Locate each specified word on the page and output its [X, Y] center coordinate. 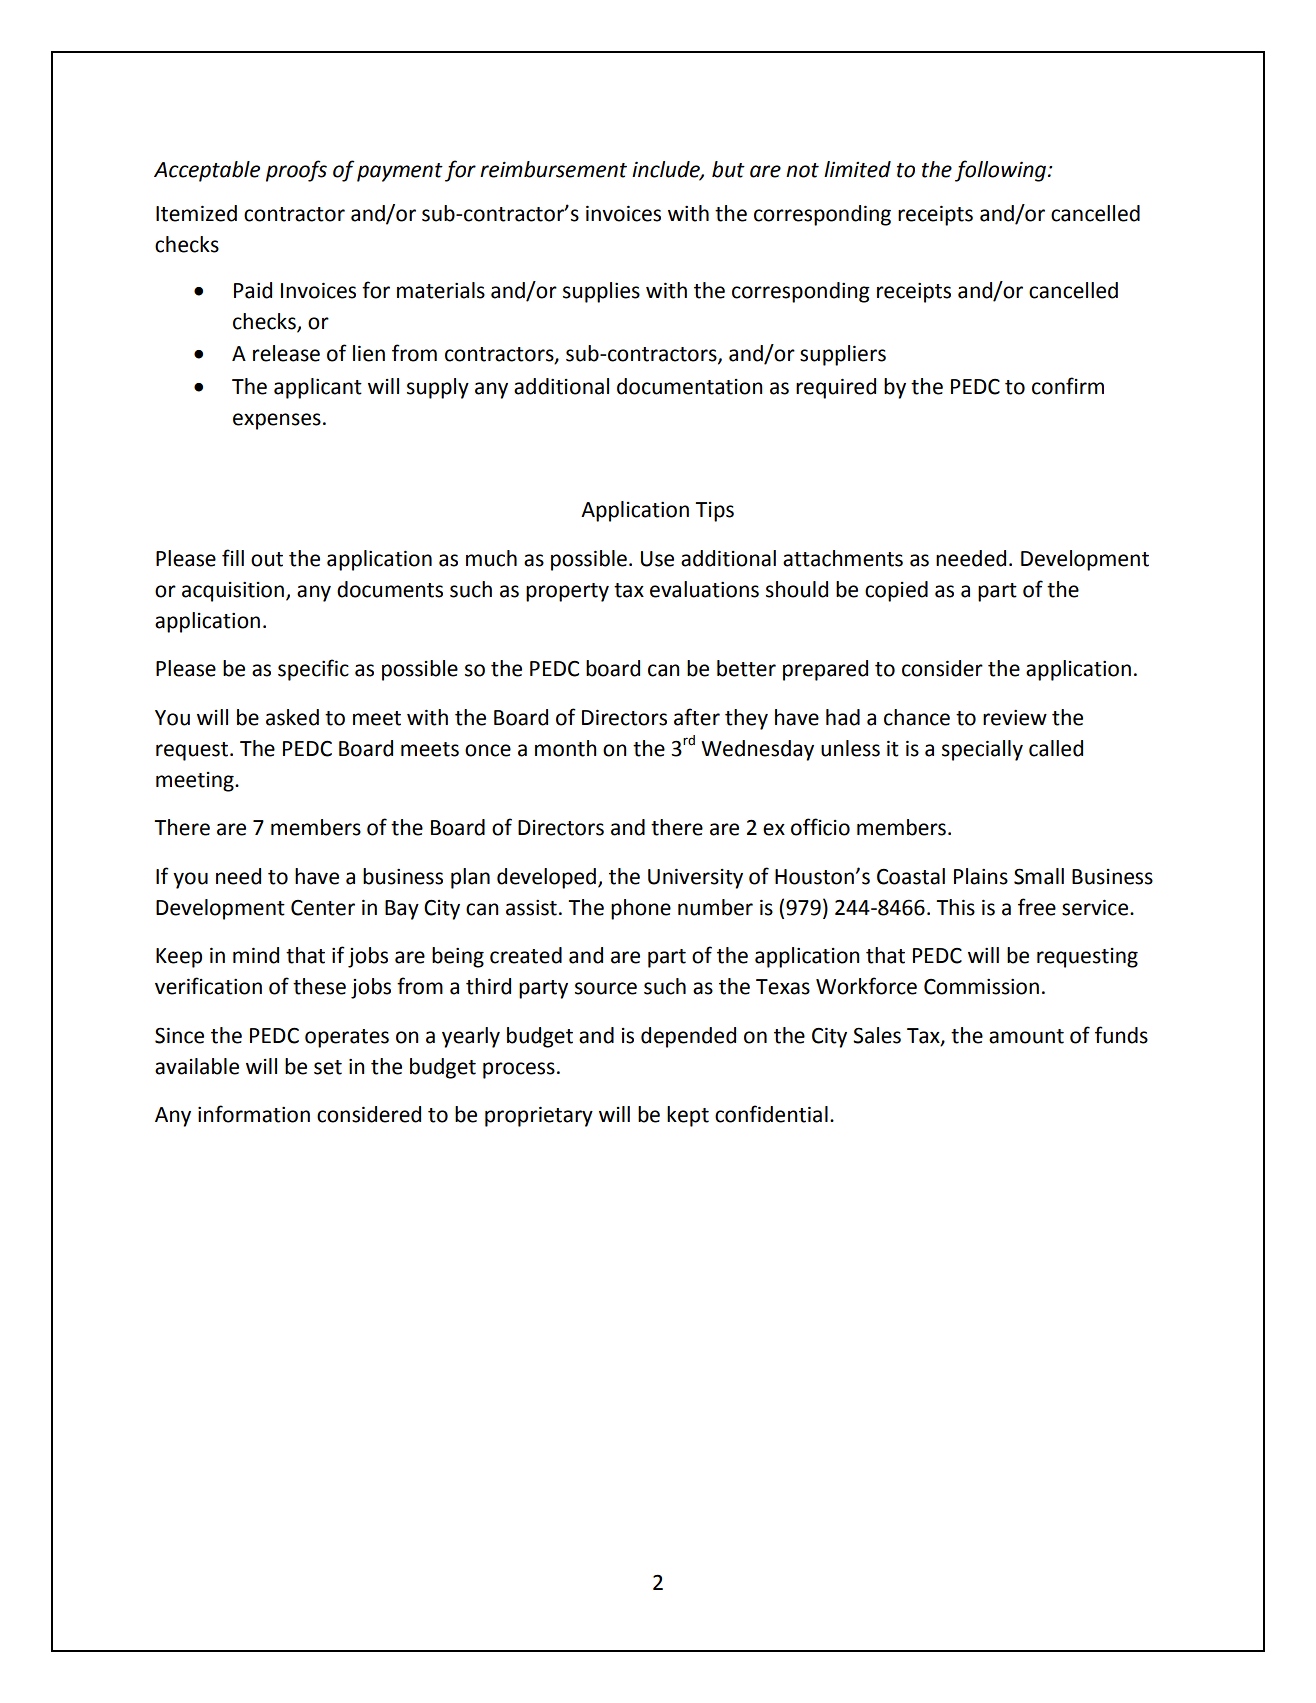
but [728, 169]
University [695, 878]
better [746, 668]
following [1002, 171]
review [1015, 718]
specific [313, 670]
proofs [296, 171]
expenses [277, 421]
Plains [981, 876]
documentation [690, 386]
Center [323, 908]
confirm [1068, 386]
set [328, 1067]
